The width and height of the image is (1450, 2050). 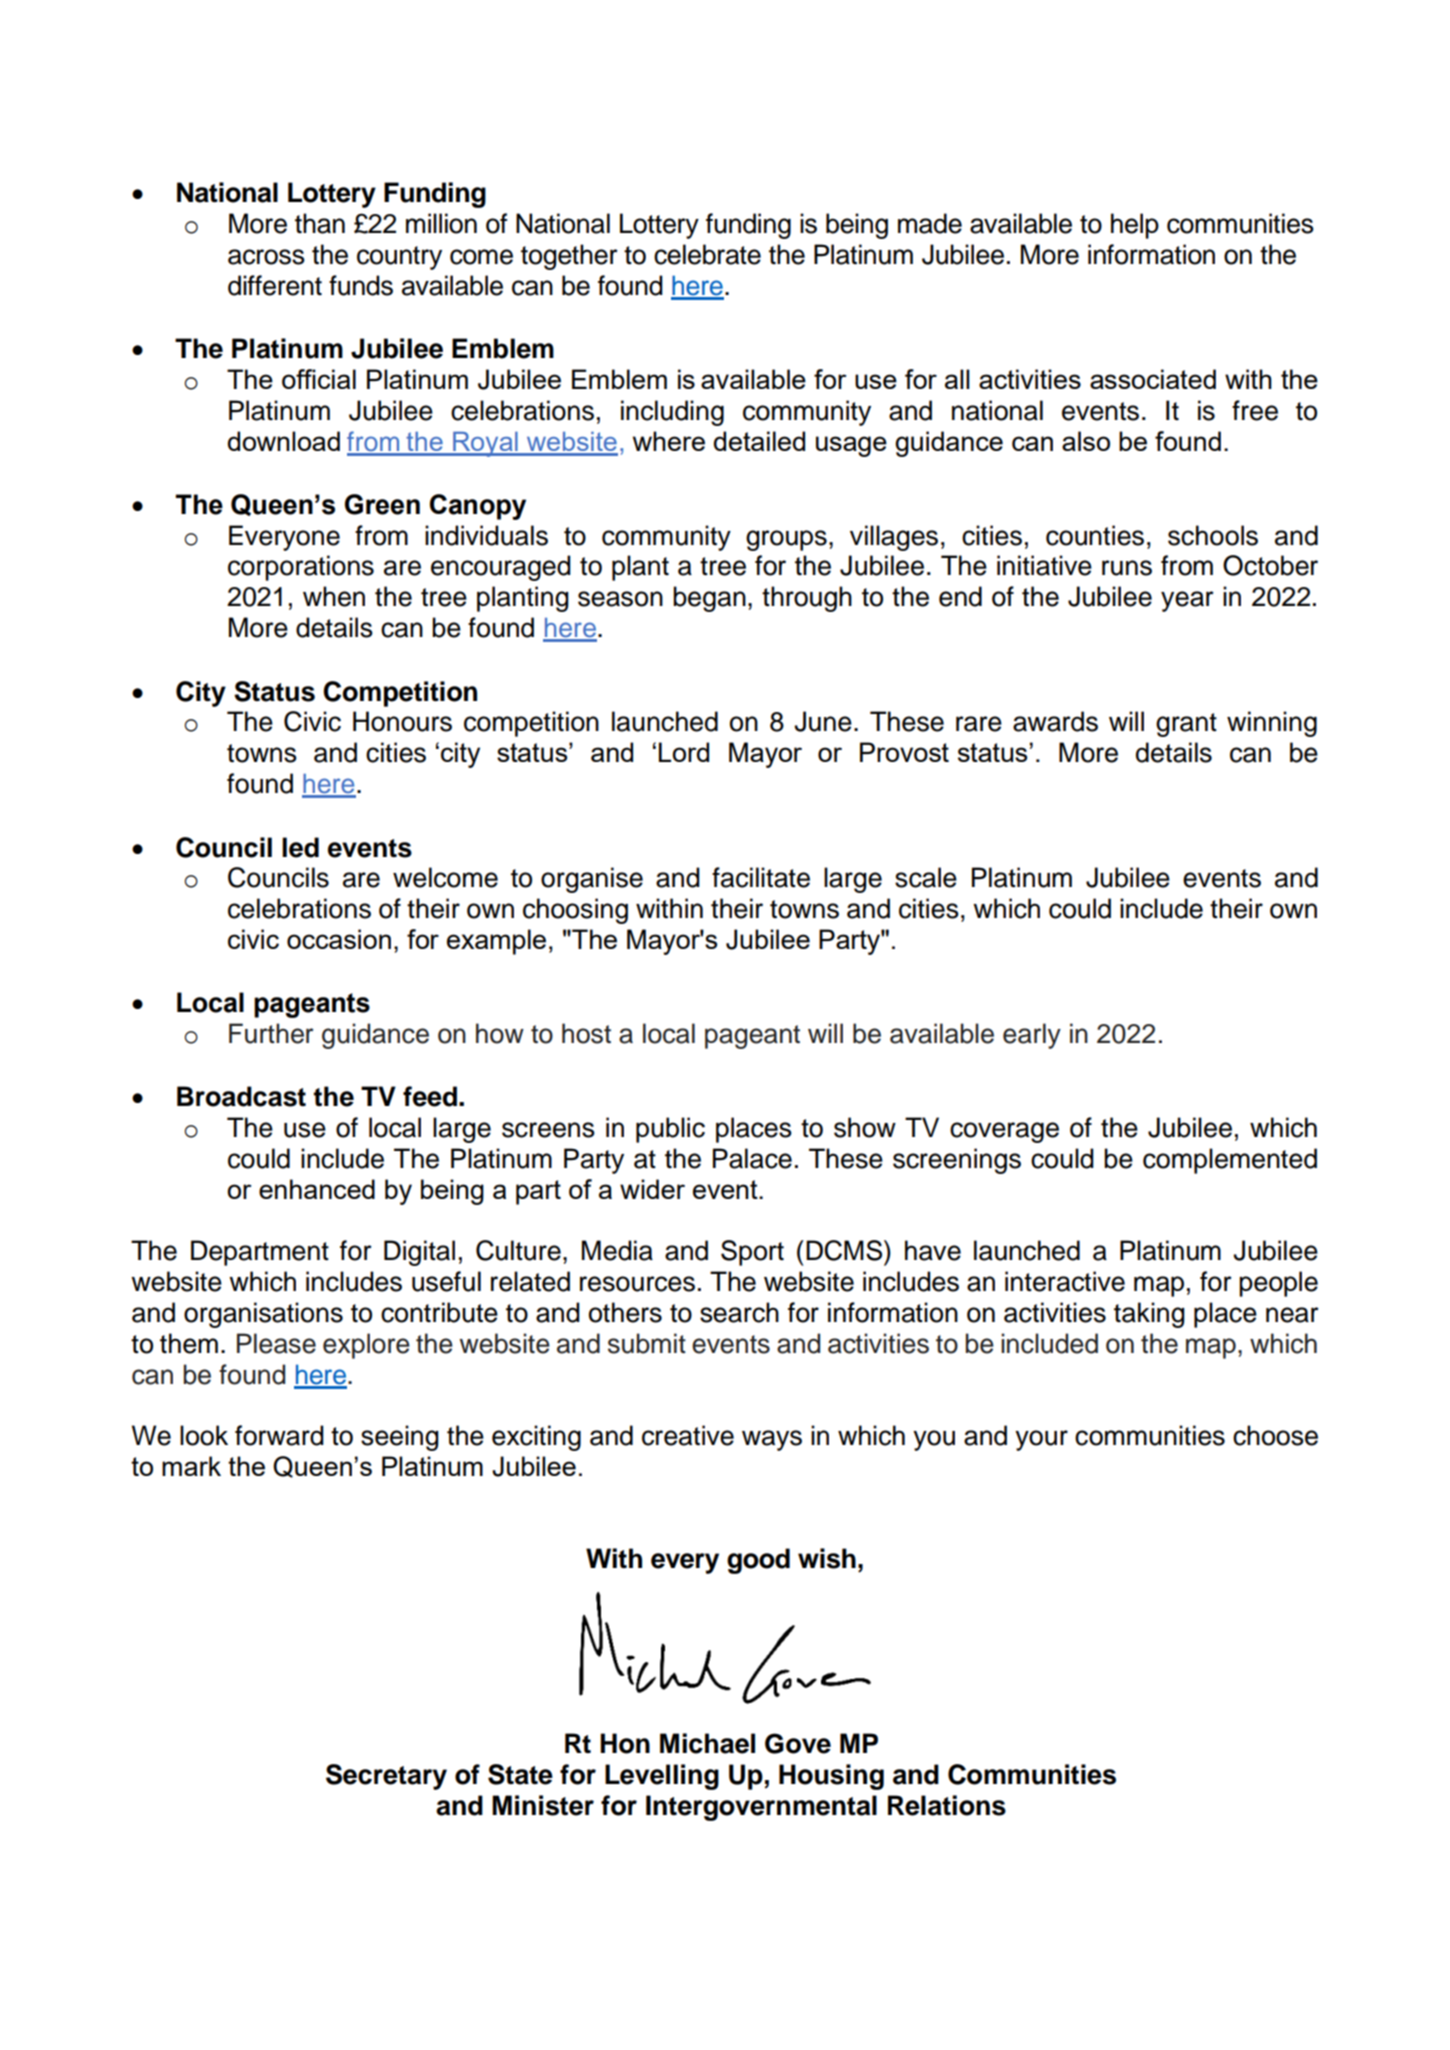 I want to click on facilitate, so click(x=761, y=877).
